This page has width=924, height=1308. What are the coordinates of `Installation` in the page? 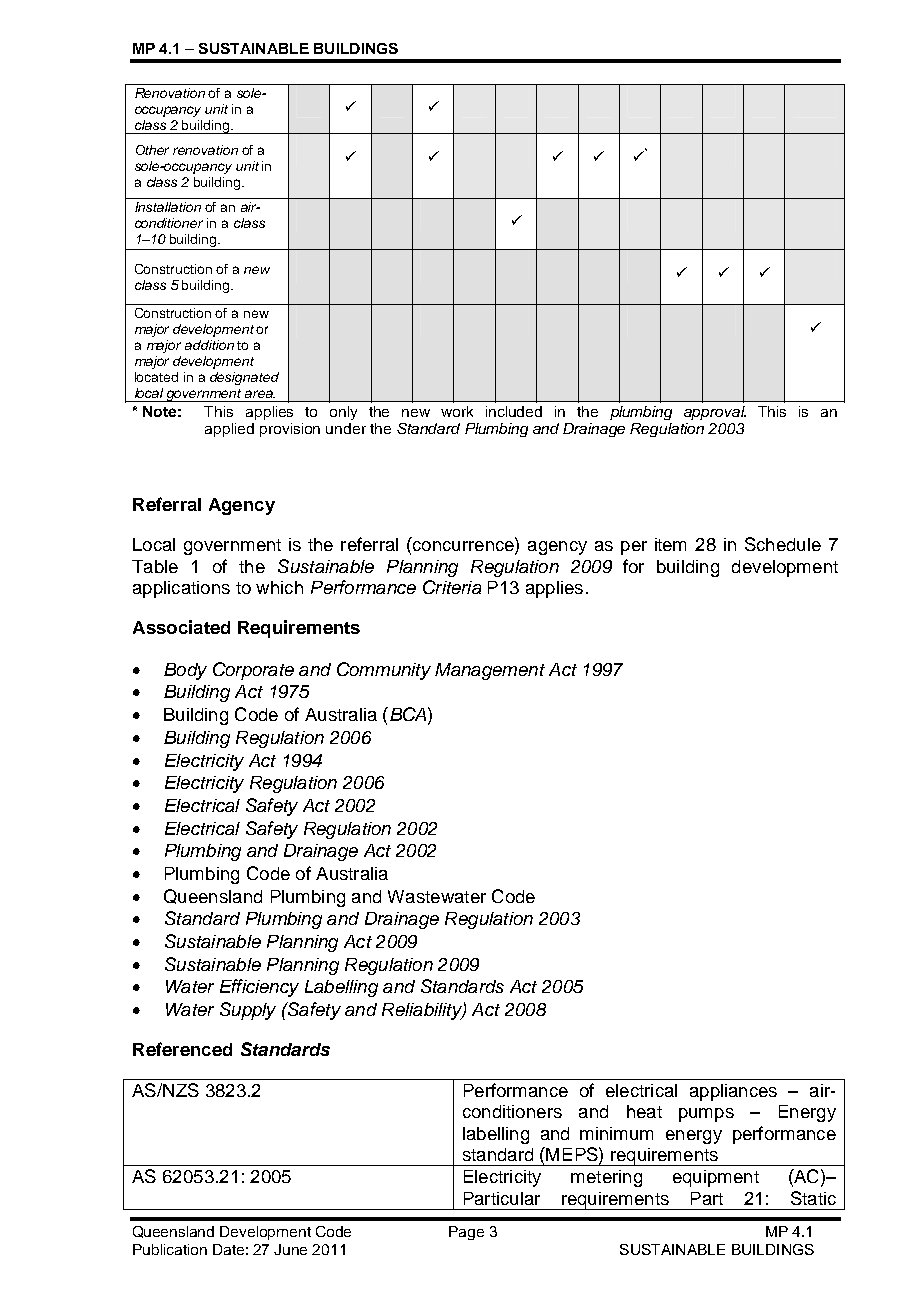 It's located at (168, 207).
